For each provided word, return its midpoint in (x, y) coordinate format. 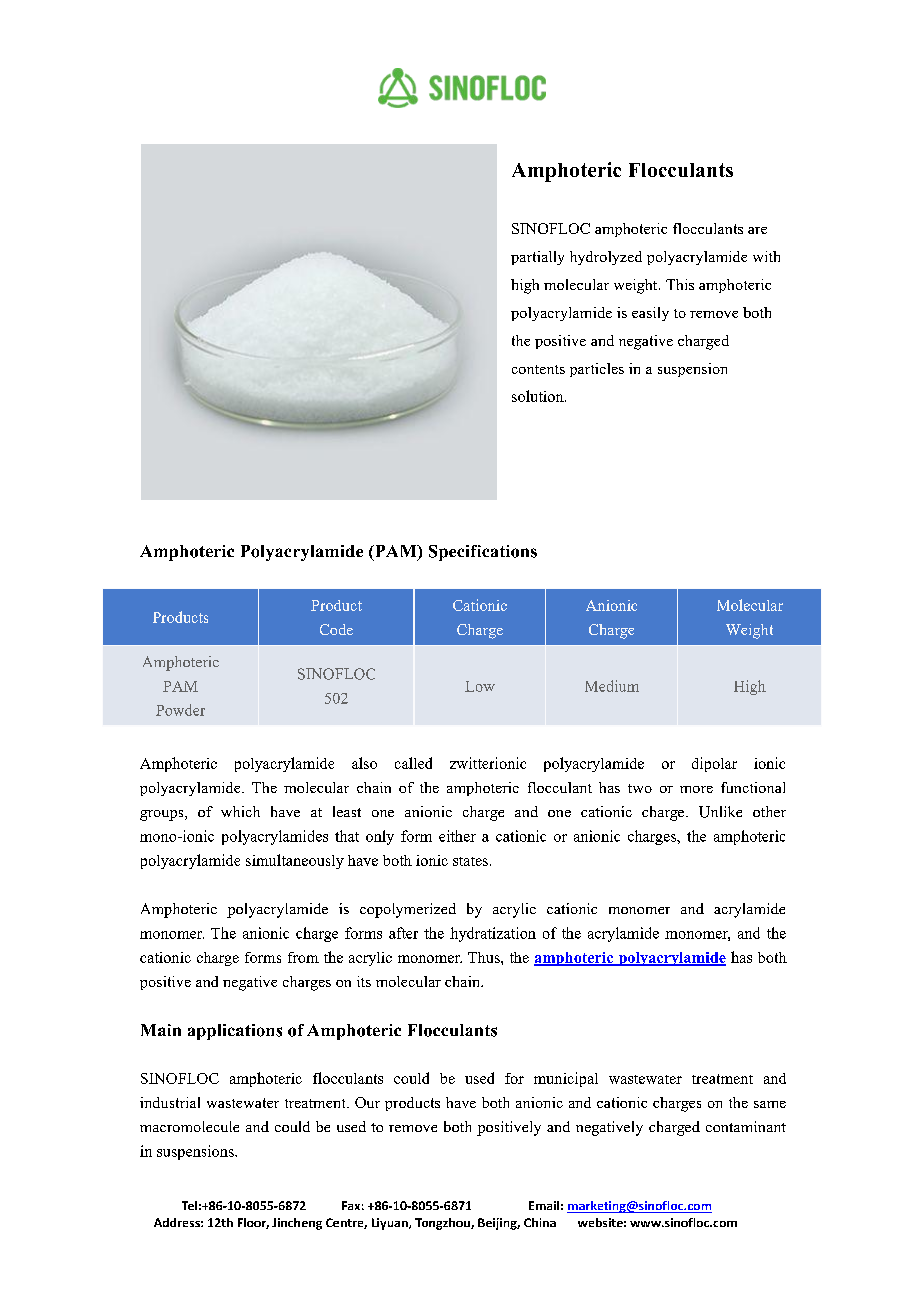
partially (537, 258)
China (540, 1222)
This (680, 284)
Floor (253, 1223)
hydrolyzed (606, 258)
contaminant (746, 1126)
